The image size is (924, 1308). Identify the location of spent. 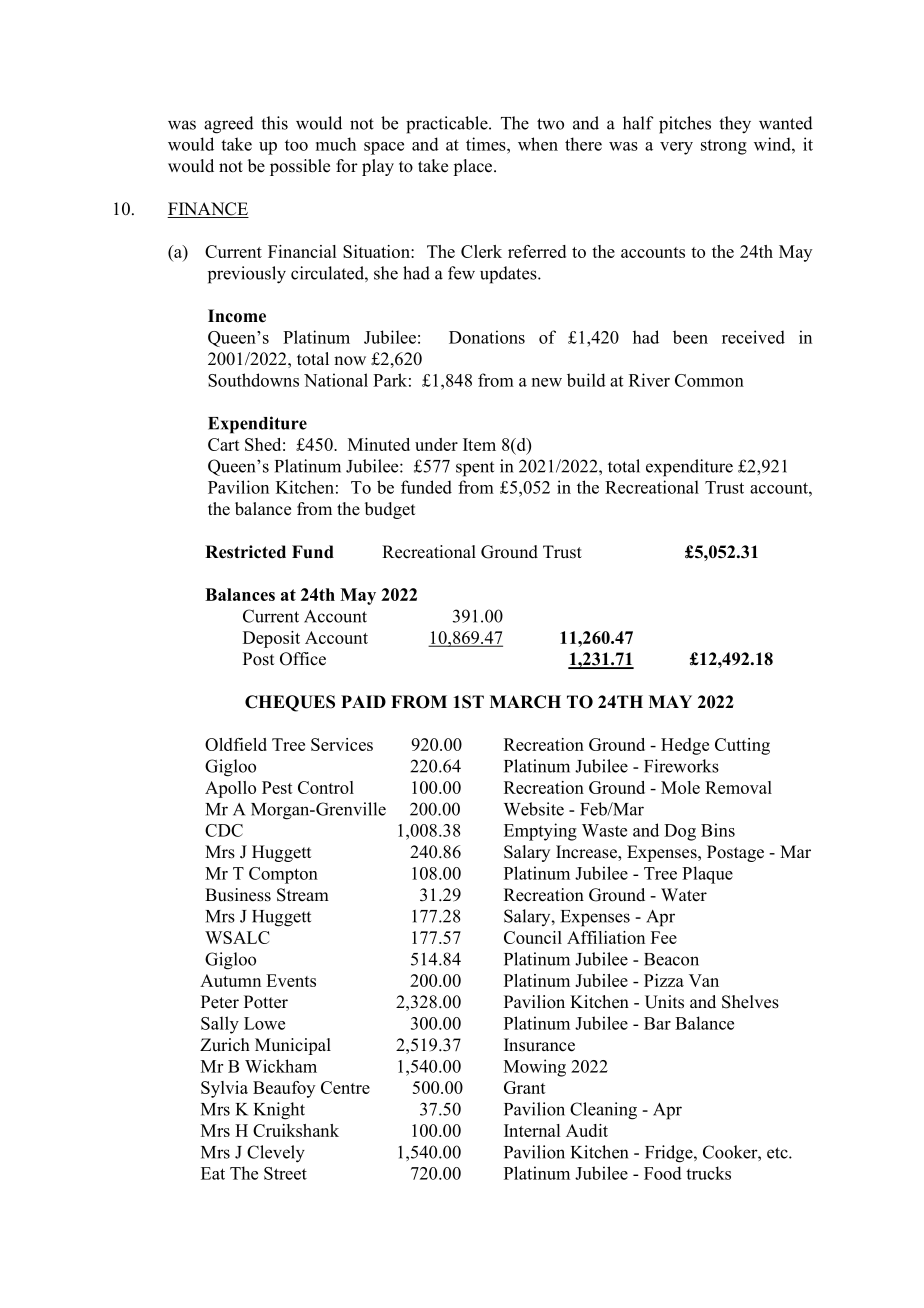
(475, 469).
